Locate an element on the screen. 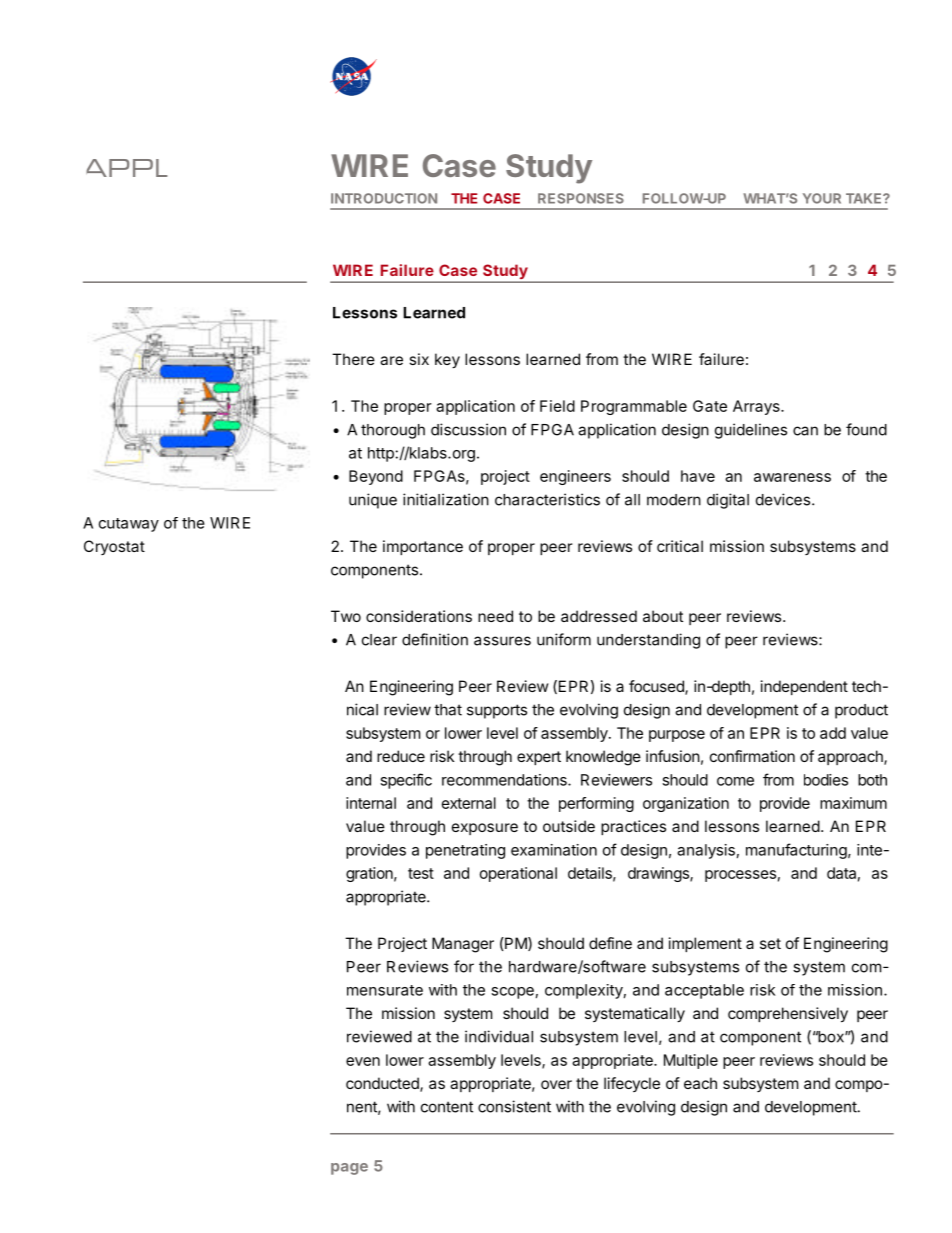 This screenshot has width=952, height=1233. RESPONSES is located at coordinates (581, 198).
